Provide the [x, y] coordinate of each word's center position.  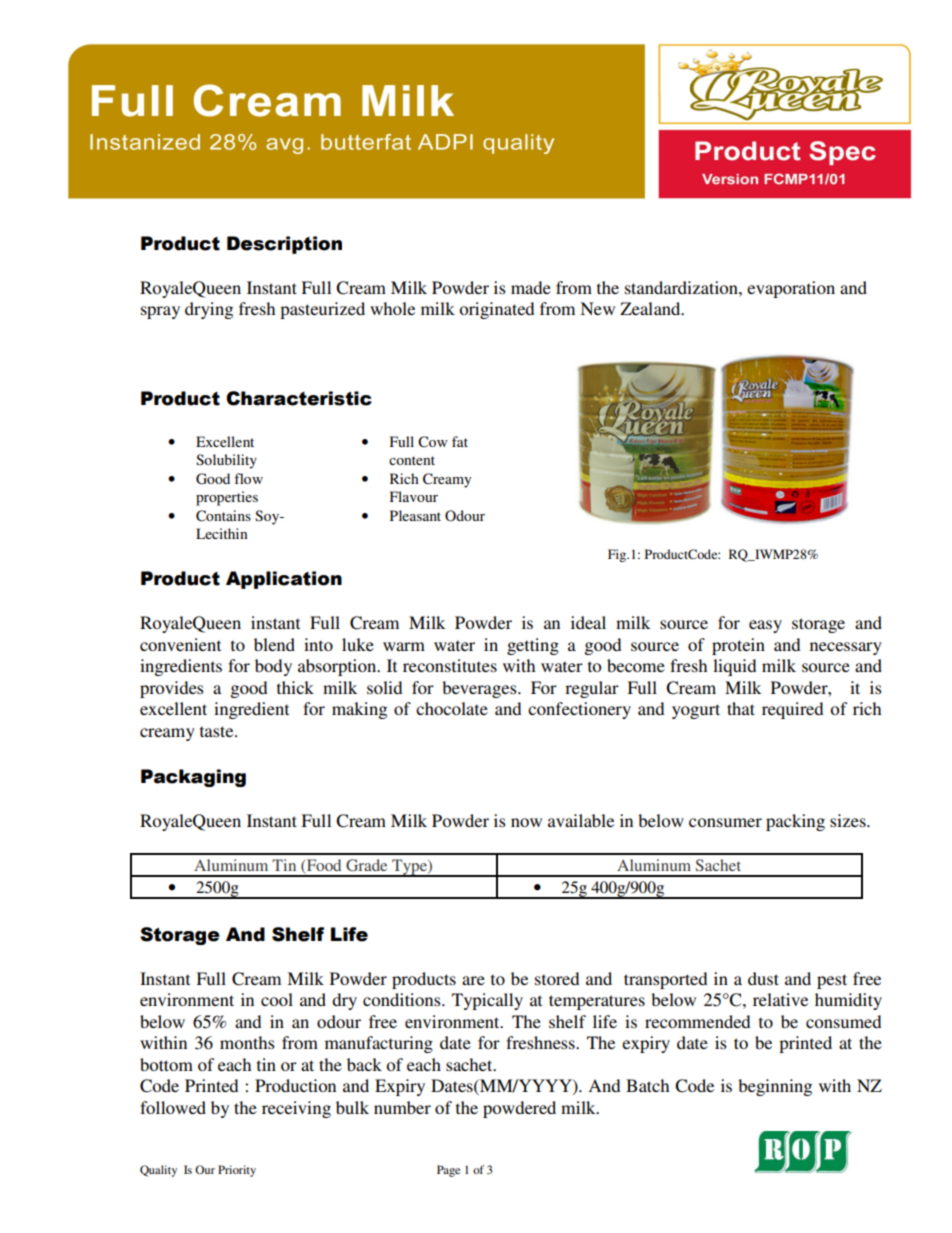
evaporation [791, 289]
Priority [237, 1171]
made [531, 287]
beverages [480, 689]
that [741, 708]
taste [218, 731]
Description [284, 245]
